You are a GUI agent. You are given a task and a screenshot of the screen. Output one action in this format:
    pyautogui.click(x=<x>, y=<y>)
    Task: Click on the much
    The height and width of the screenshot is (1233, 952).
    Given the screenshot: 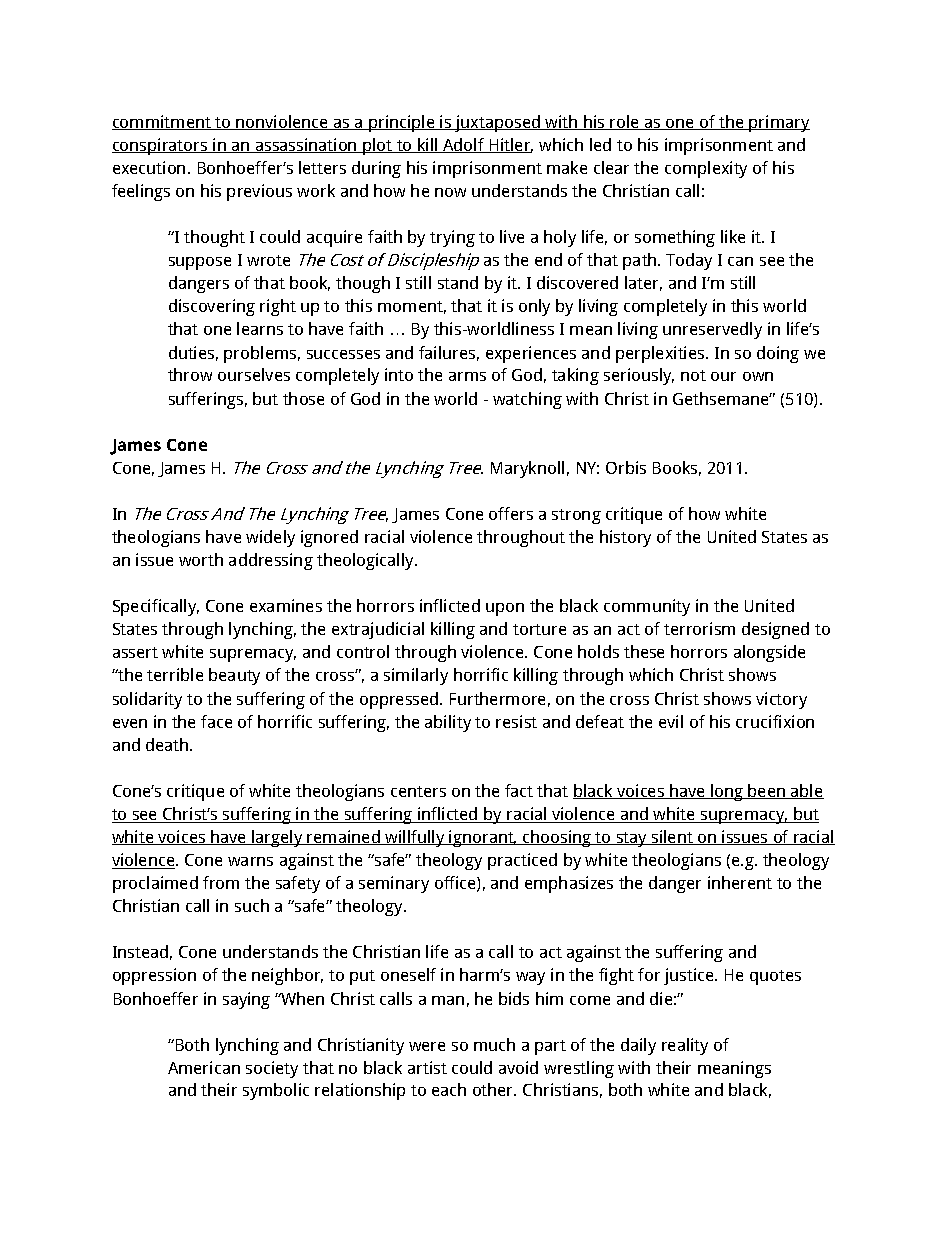 What is the action you would take?
    pyautogui.click(x=494, y=1044)
